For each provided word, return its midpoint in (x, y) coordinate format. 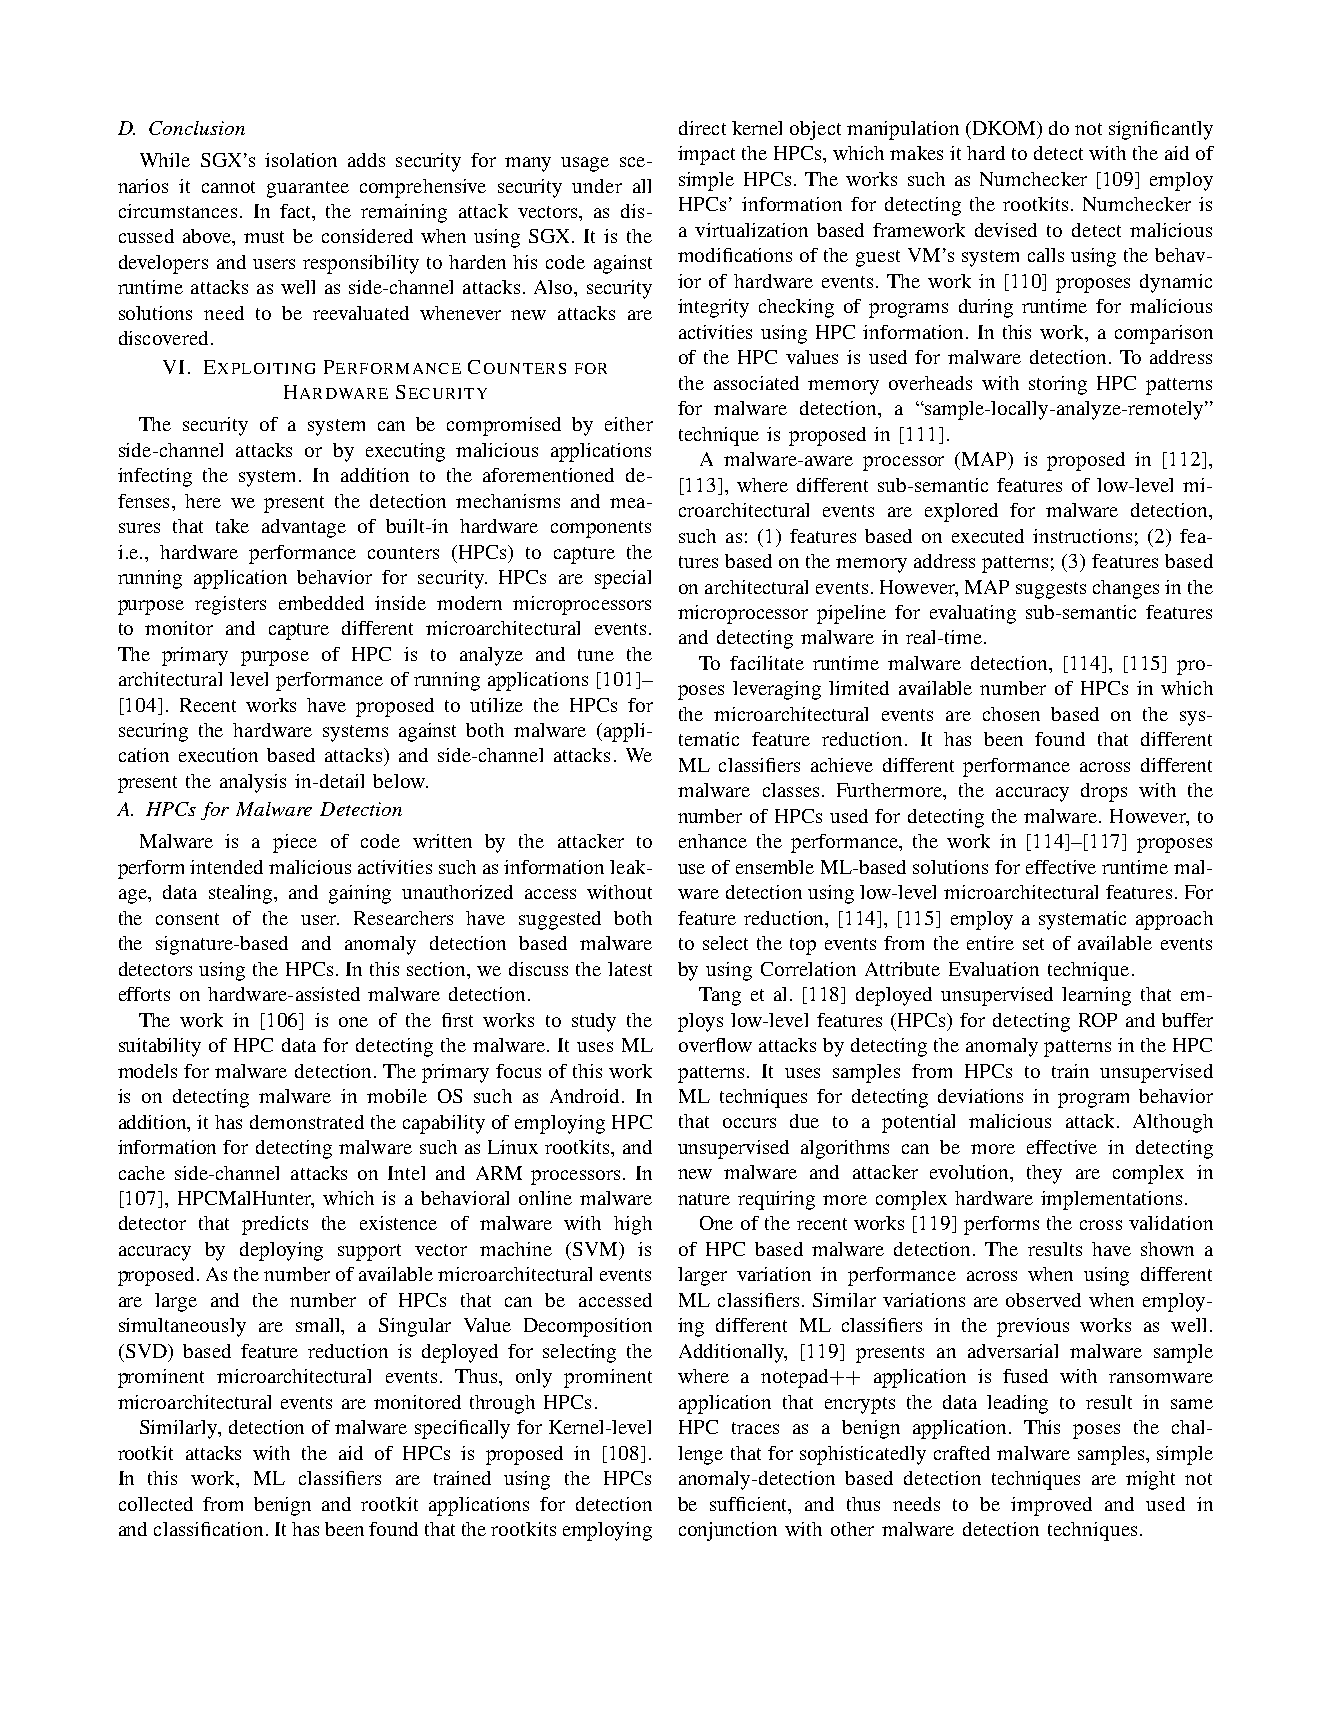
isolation (301, 160)
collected (156, 1504)
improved (1051, 1506)
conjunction (728, 1531)
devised (1006, 230)
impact (706, 155)
